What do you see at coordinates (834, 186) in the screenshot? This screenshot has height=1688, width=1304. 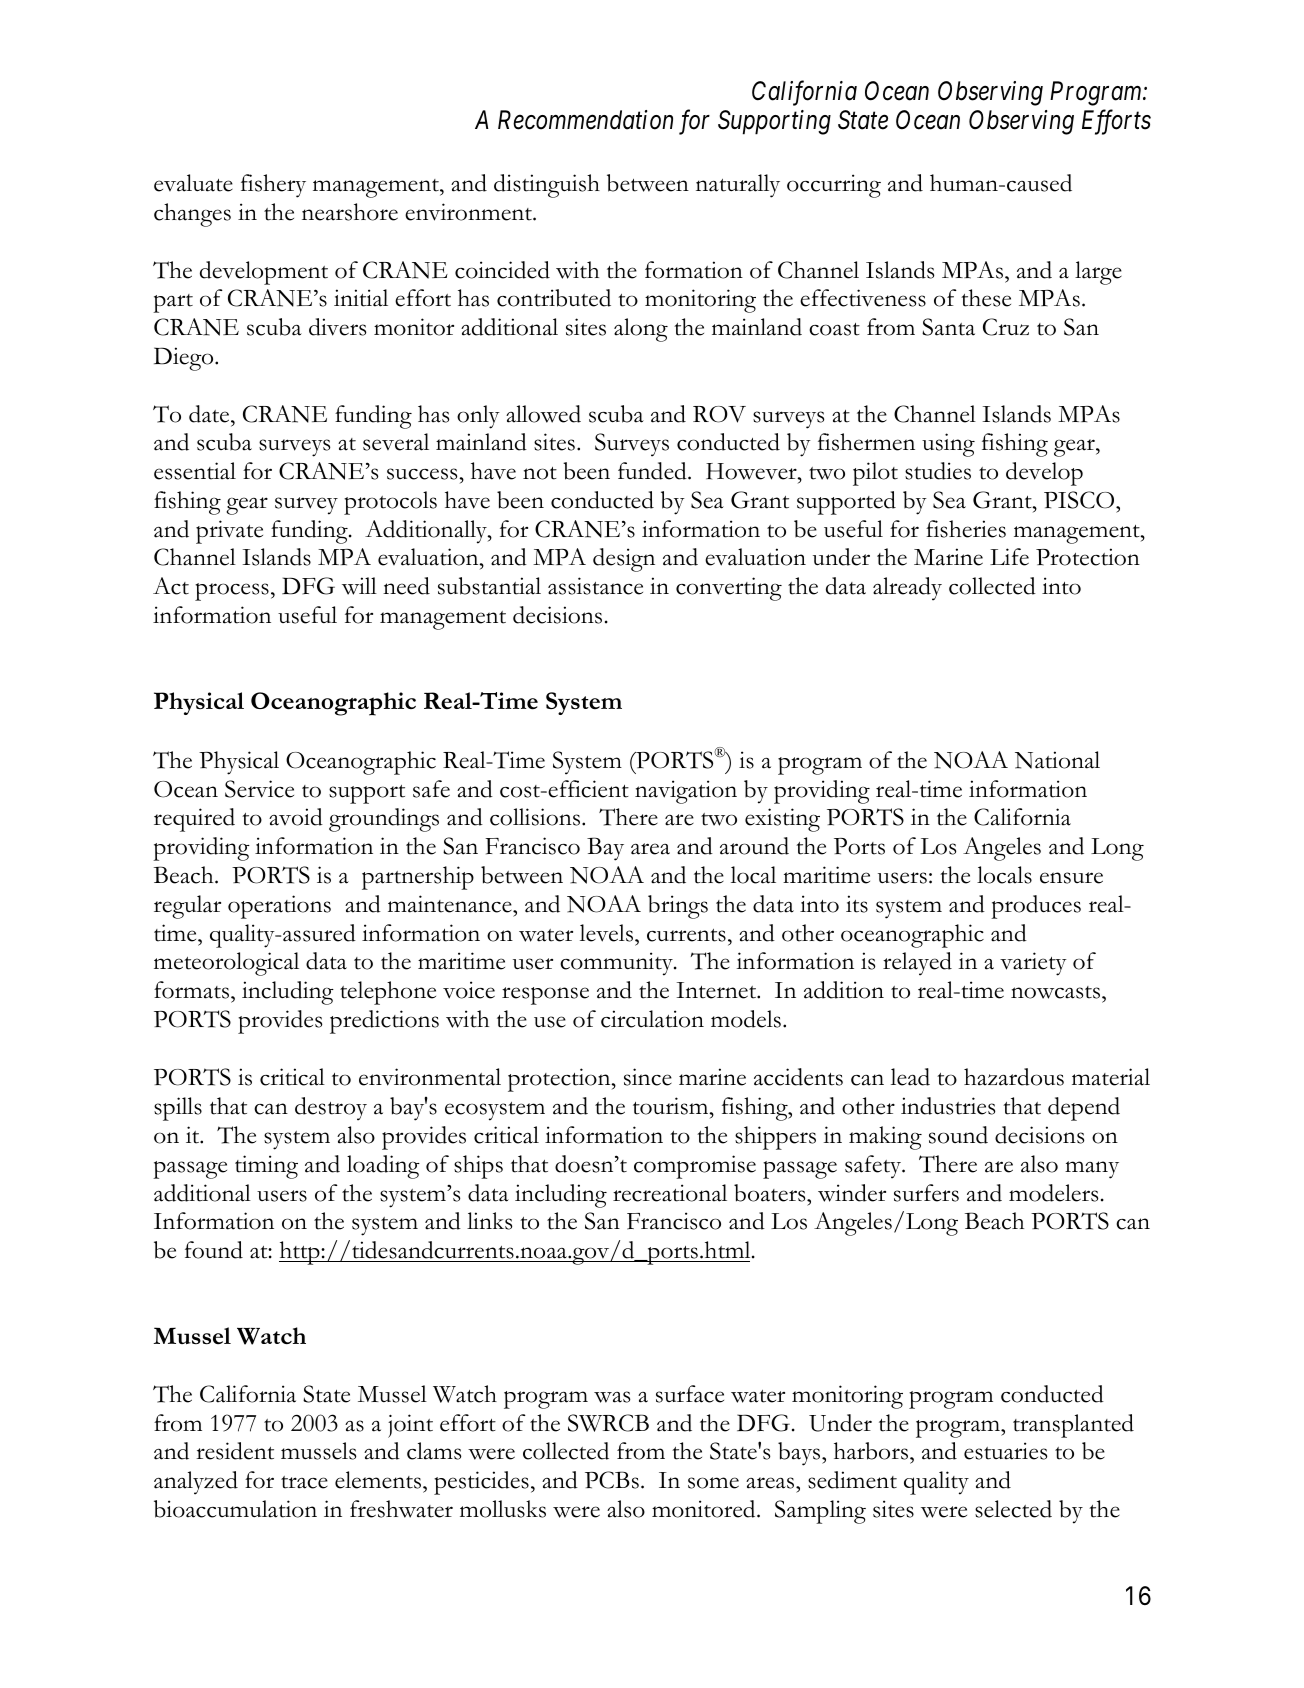 I see `occurring` at bounding box center [834, 186].
